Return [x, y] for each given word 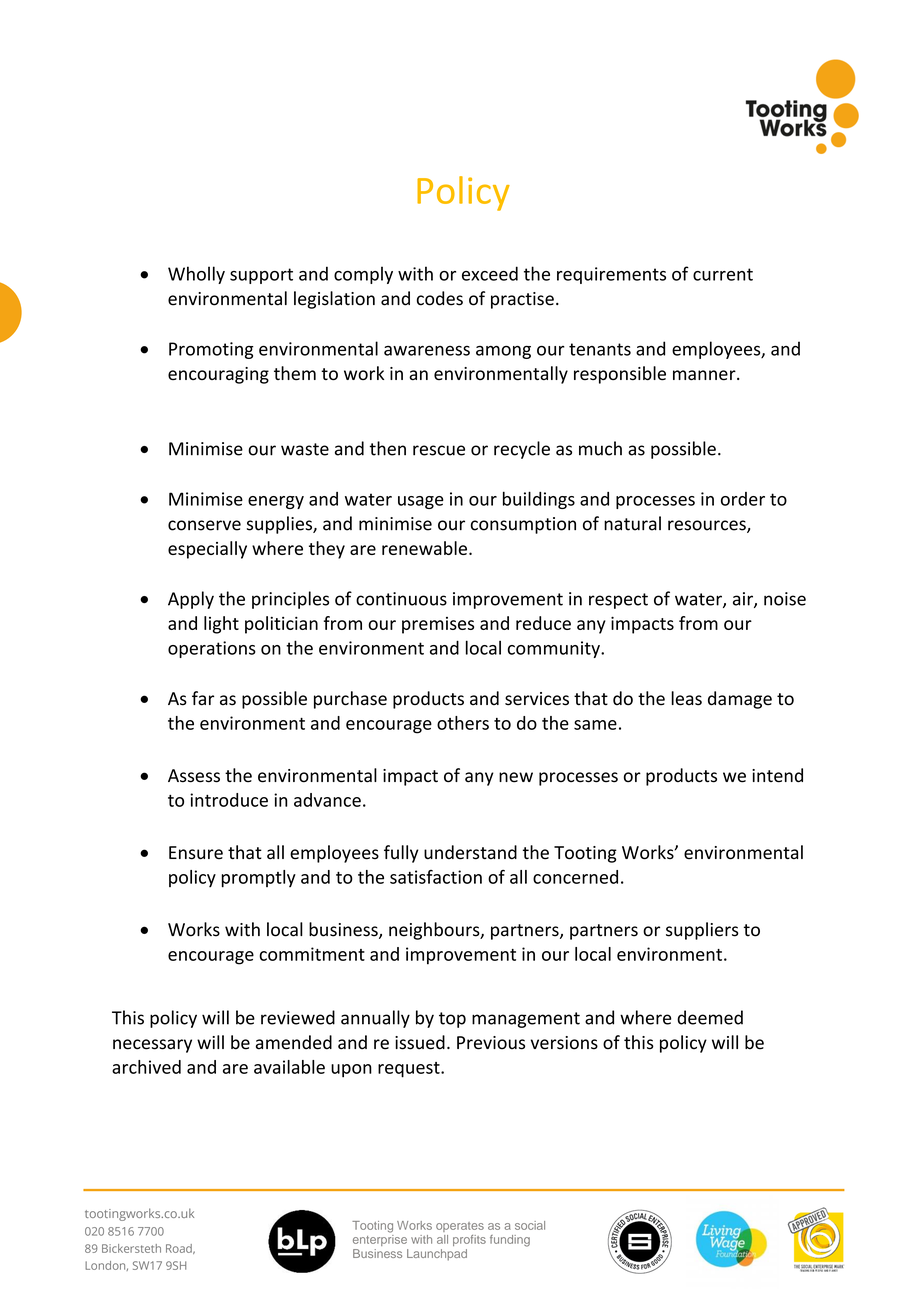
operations [212, 649]
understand [470, 852]
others [463, 723]
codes [440, 298]
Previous [491, 1043]
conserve [204, 525]
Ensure [196, 853]
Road [180, 1249]
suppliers [702, 931]
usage [421, 502]
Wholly [196, 275]
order [743, 499]
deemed [710, 1017]
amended [294, 1042]
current [723, 274]
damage [740, 700]
